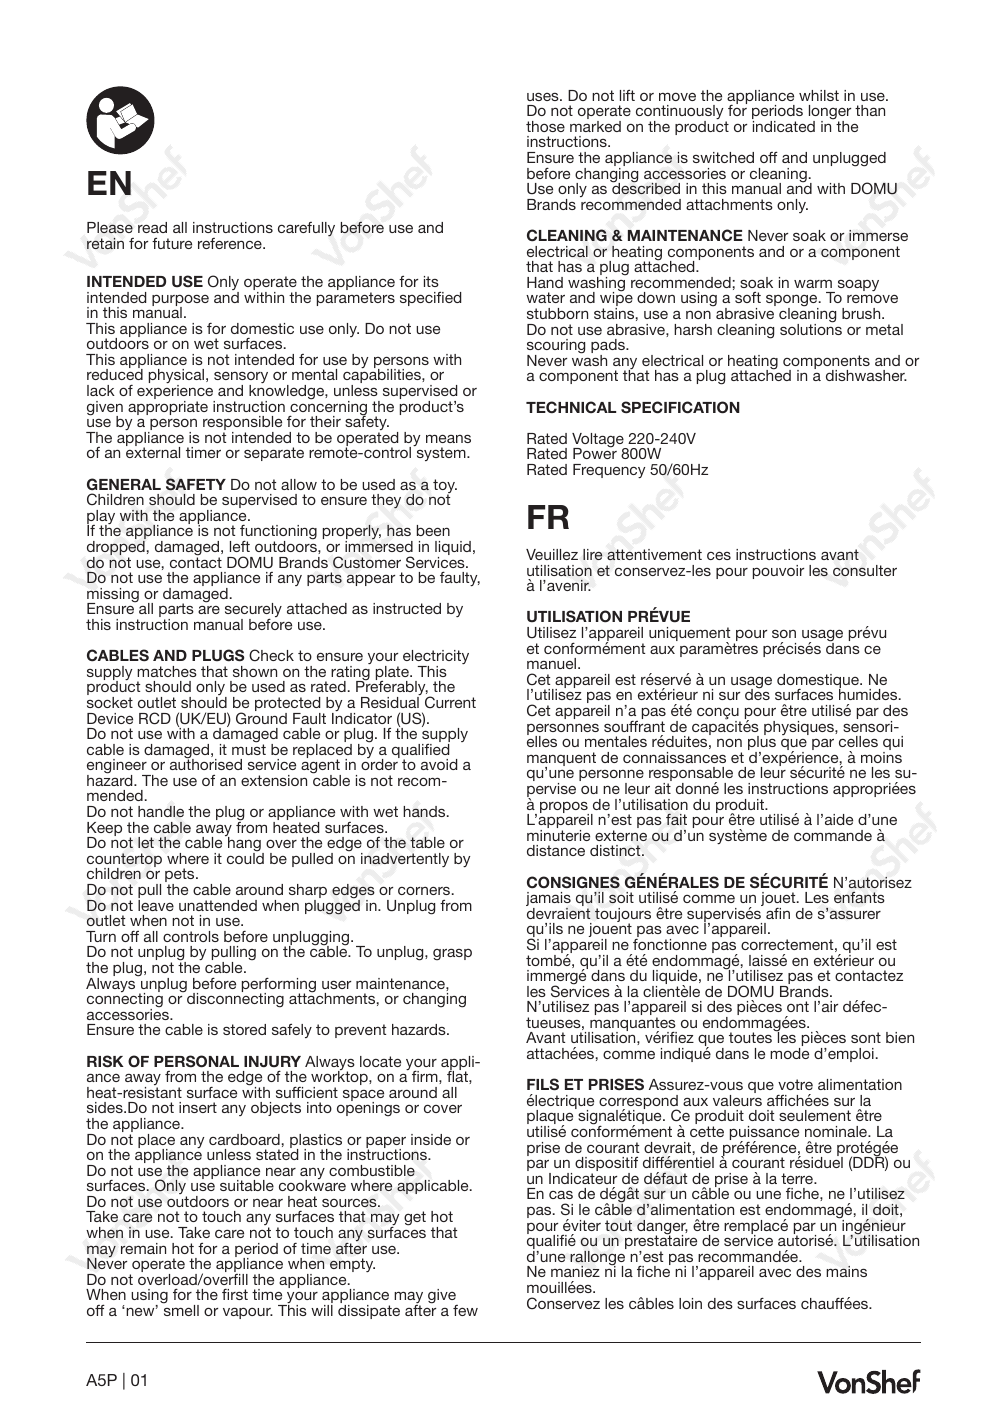 This page has width=1007, height=1428. I want to click on indicated, so click(784, 126).
